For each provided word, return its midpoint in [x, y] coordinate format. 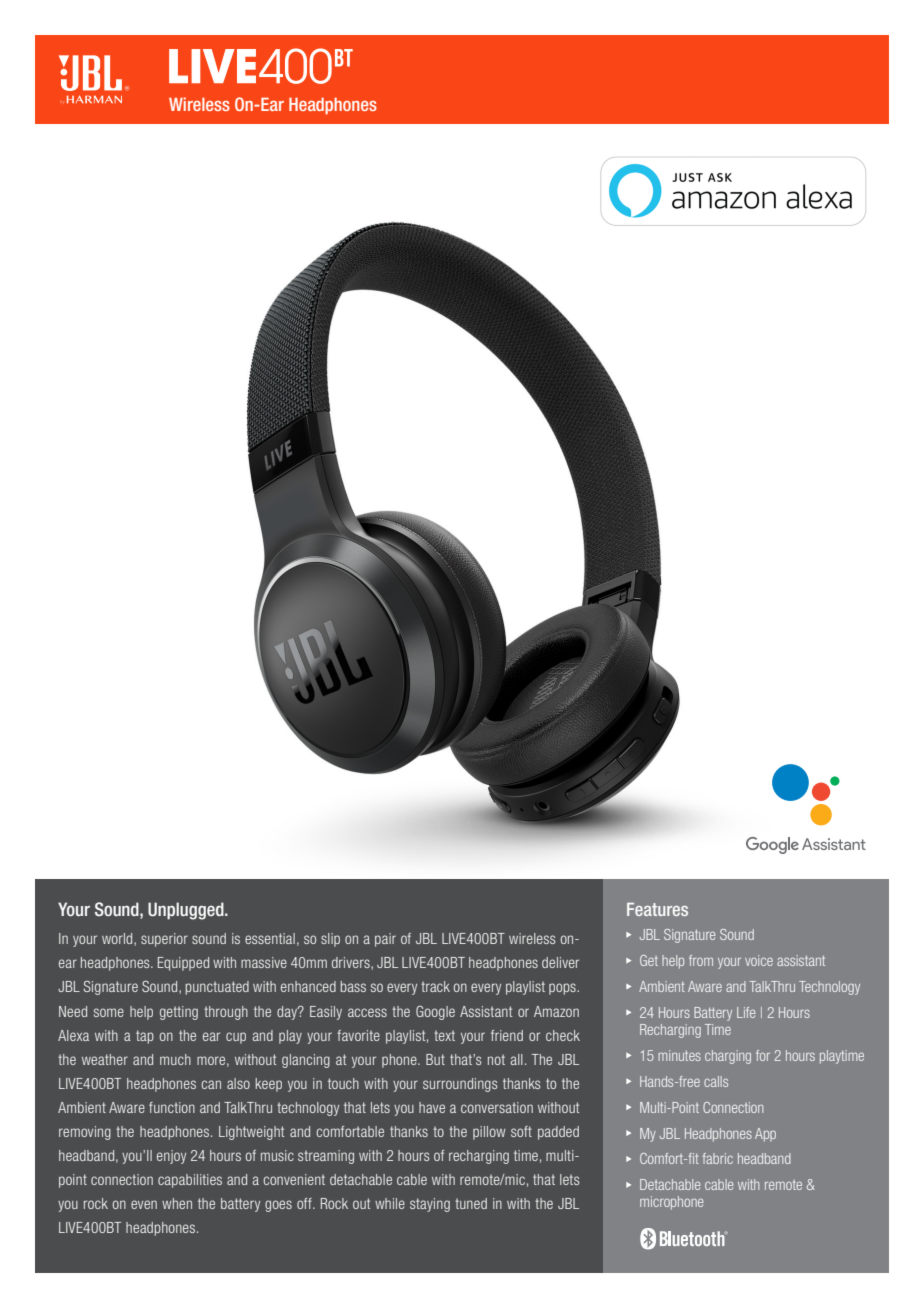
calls [716, 1081]
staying [430, 1205]
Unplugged [187, 911]
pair [385, 940]
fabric [718, 1158]
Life [746, 1012]
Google [435, 1013]
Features [657, 909]
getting [179, 1013]
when [177, 1203]
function [172, 1107]
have [432, 1107]
